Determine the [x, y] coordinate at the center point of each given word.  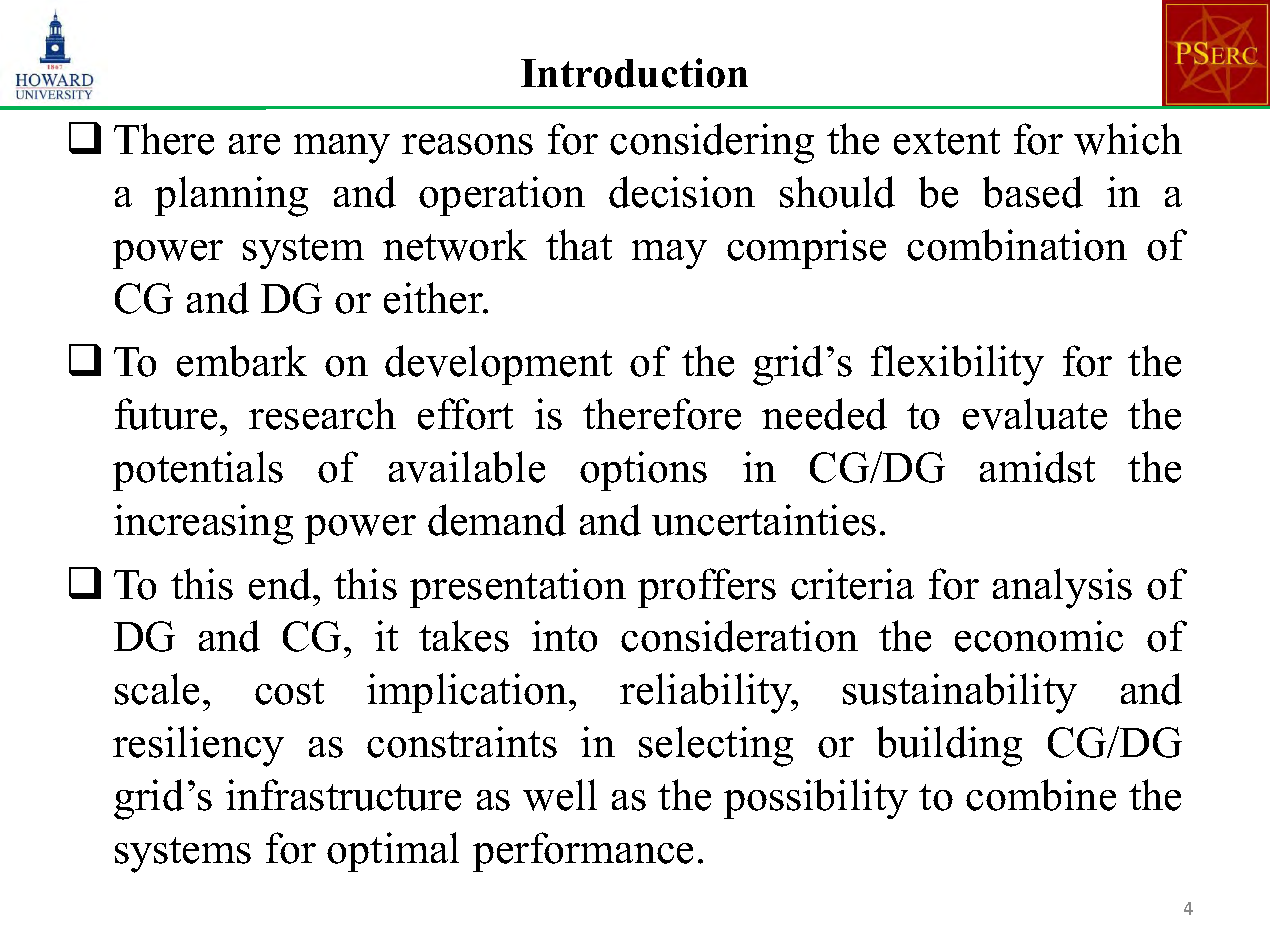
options [643, 471]
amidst [1037, 467]
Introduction [634, 73]
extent [947, 141]
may [669, 254]
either [435, 298]
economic [1039, 636]
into [564, 636]
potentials [198, 471]
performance [583, 852]
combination [1017, 245]
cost [289, 691]
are [254, 144]
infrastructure [343, 795]
